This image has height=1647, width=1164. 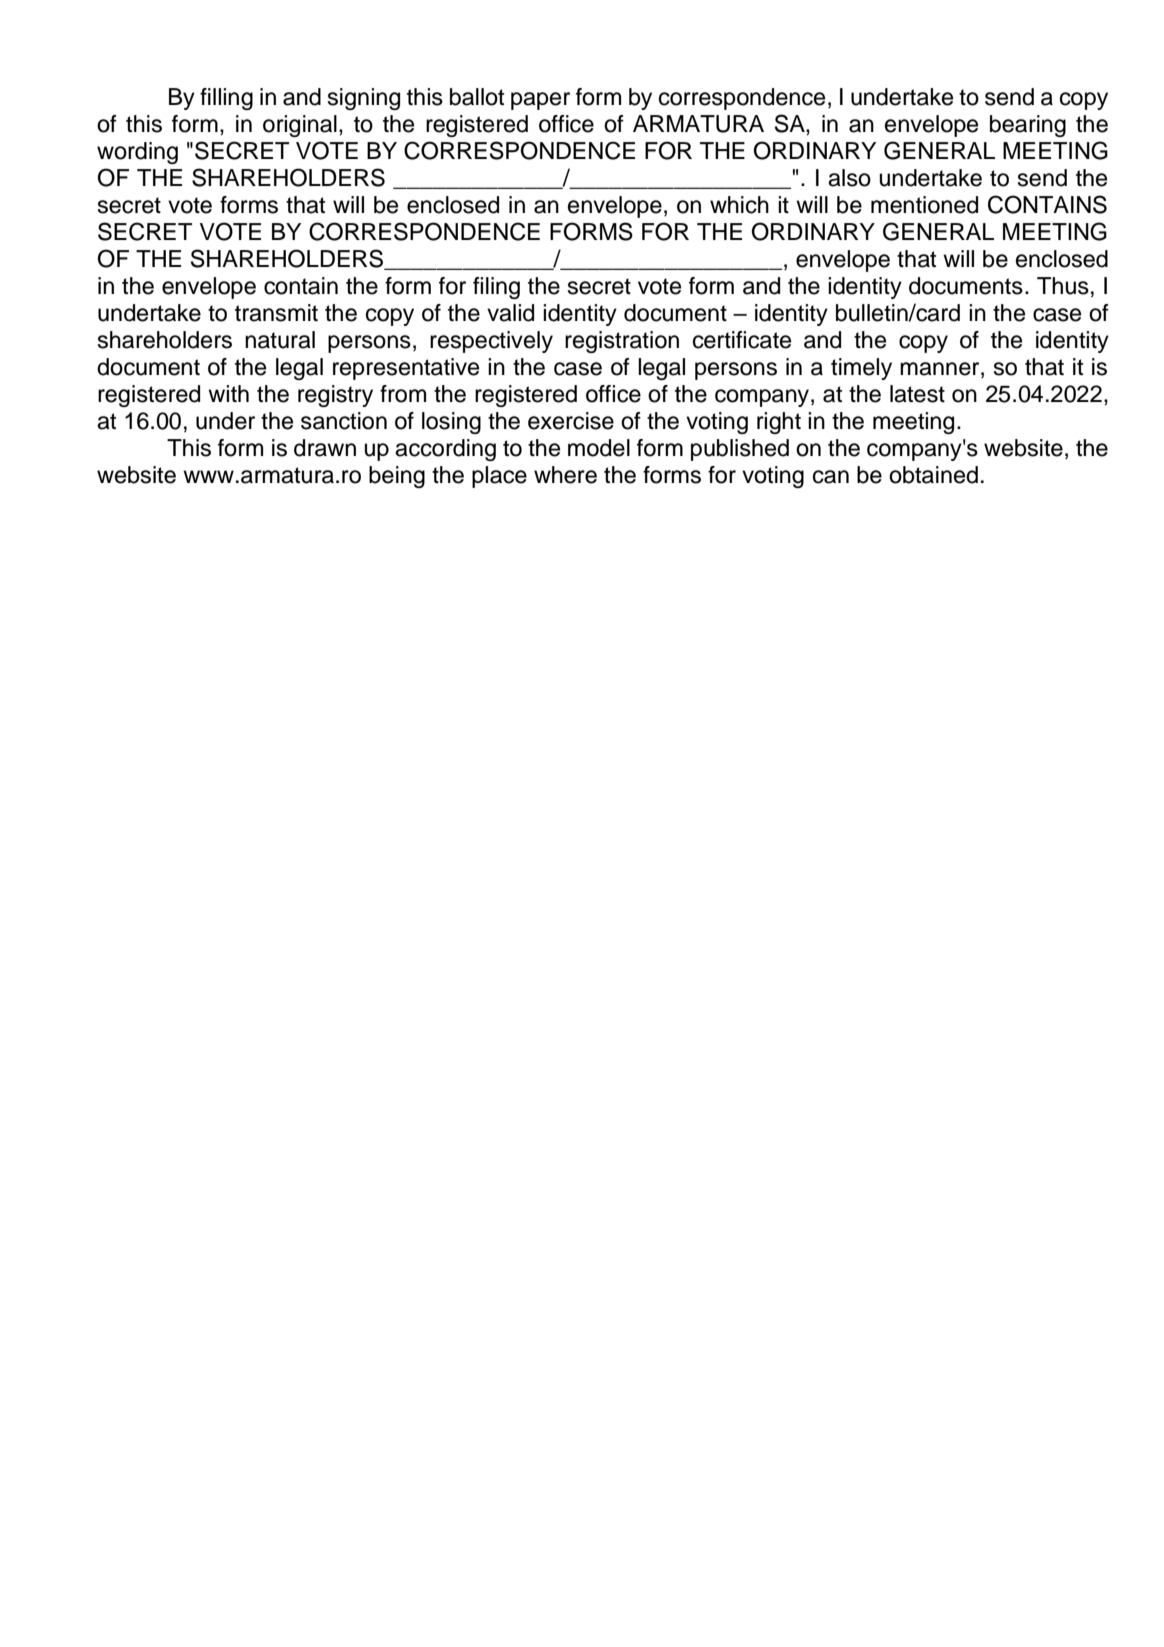 I want to click on bearing, so click(x=1028, y=126).
